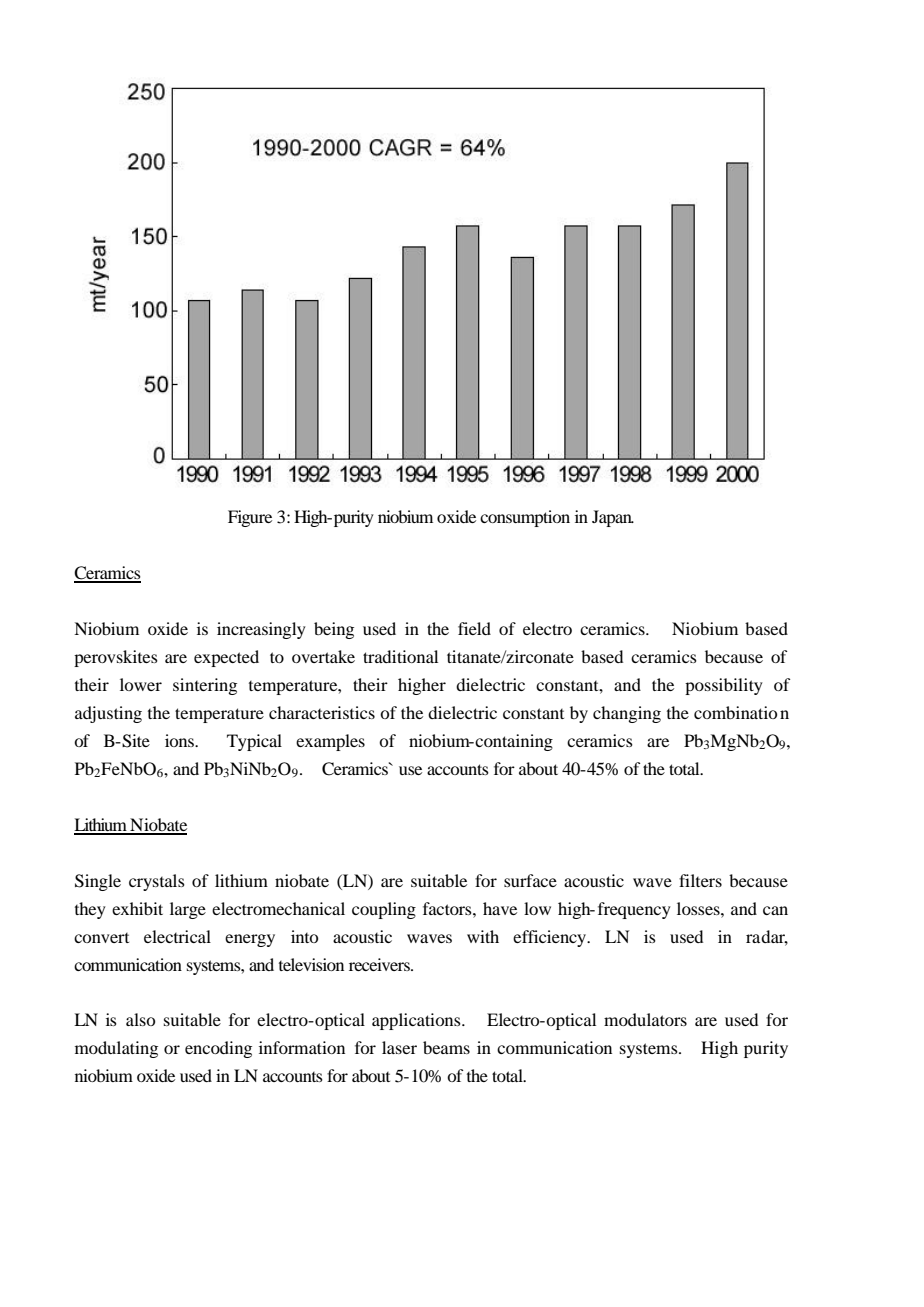 The height and width of the screenshot is (1307, 924). I want to click on losses, so click(699, 908).
